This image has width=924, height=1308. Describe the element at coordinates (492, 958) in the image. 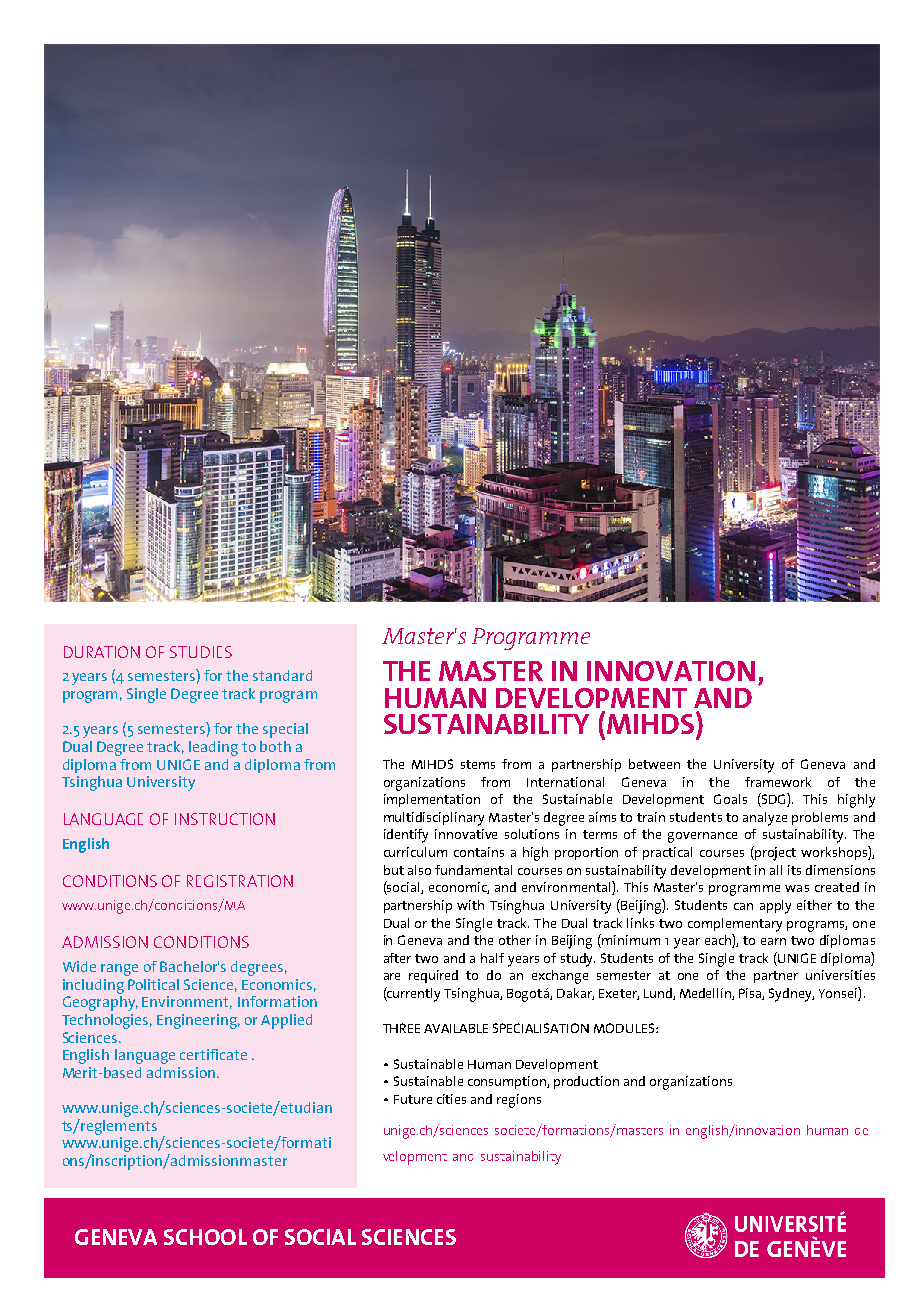

I see `half` at that location.
